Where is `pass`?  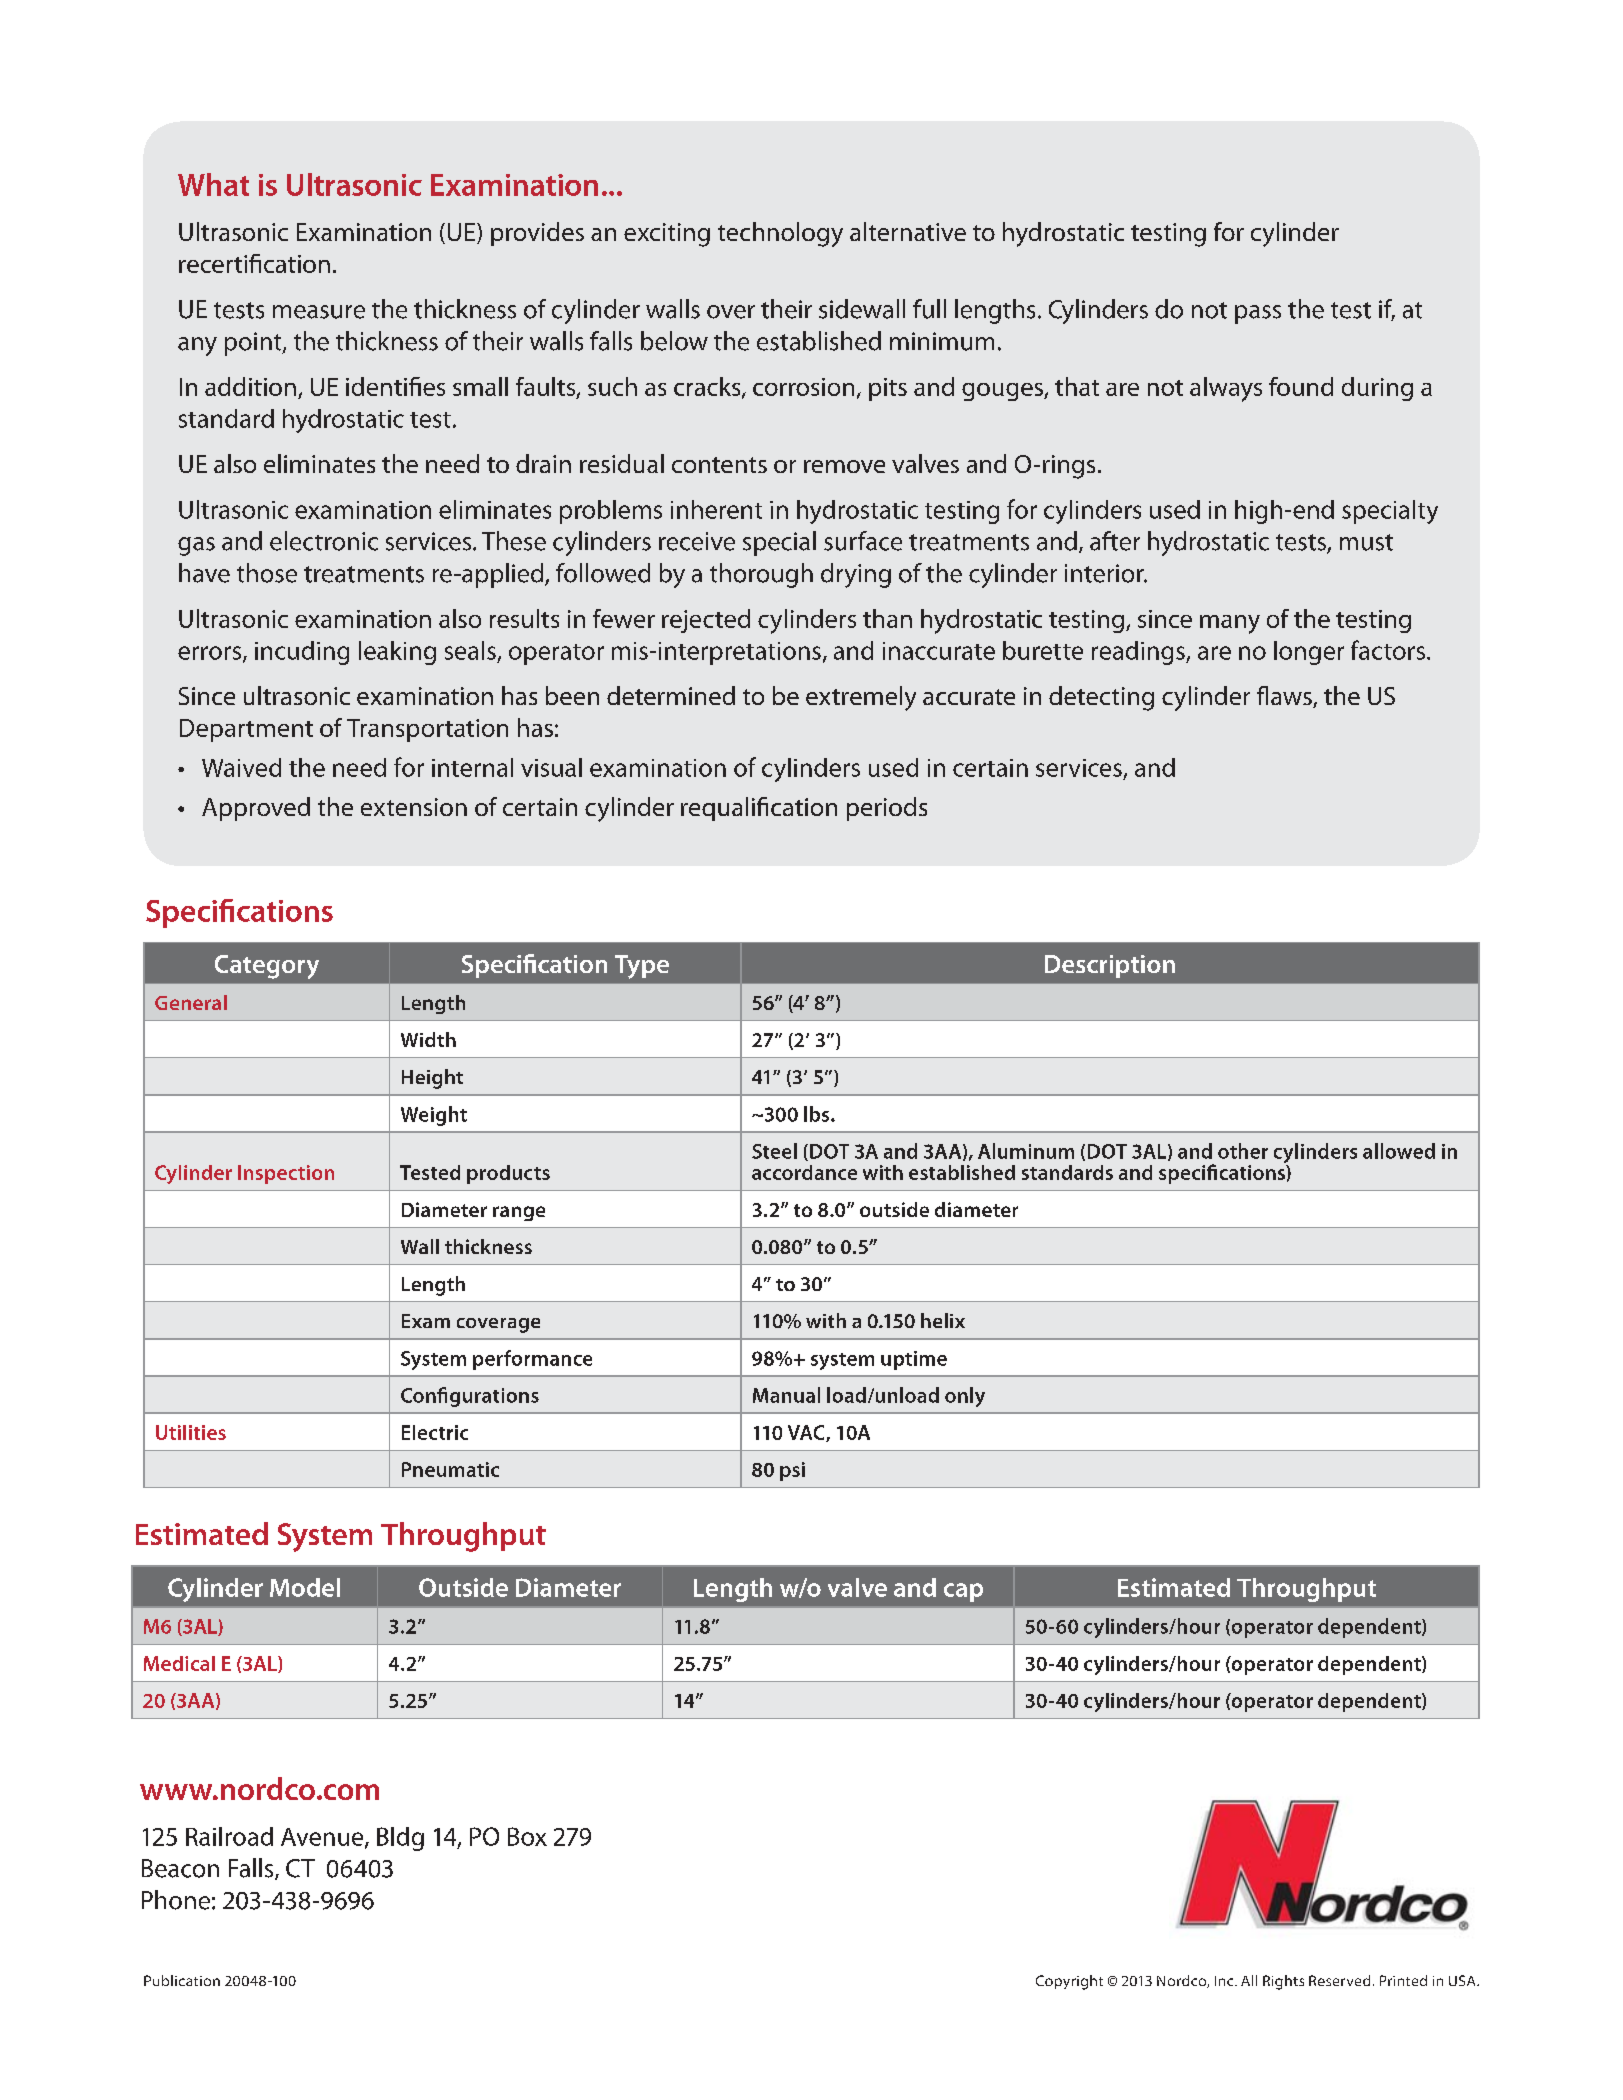
pass is located at coordinates (1258, 314).
